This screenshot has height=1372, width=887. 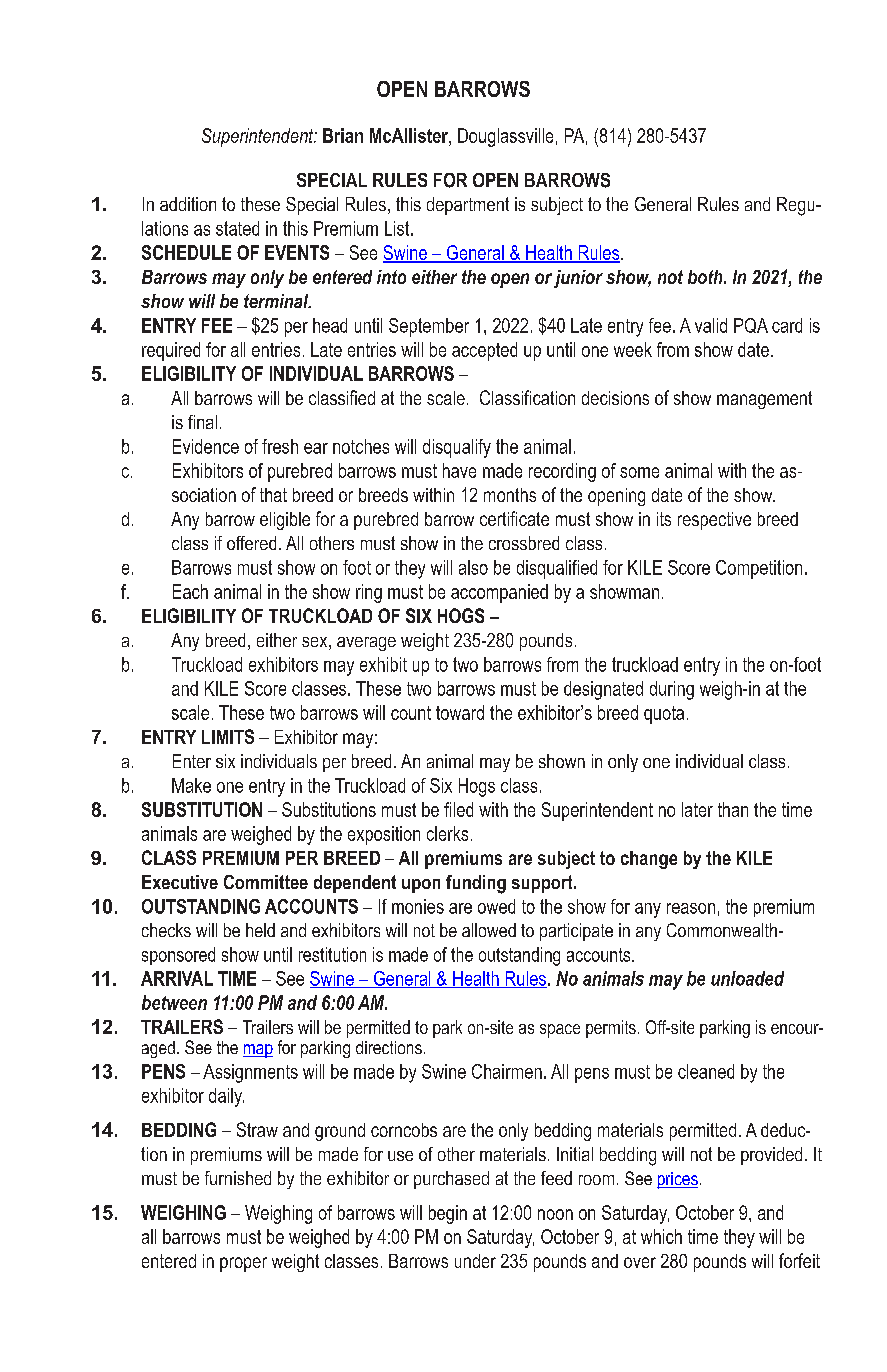 What do you see at coordinates (243, 1264) in the screenshot?
I see `proper` at bounding box center [243, 1264].
